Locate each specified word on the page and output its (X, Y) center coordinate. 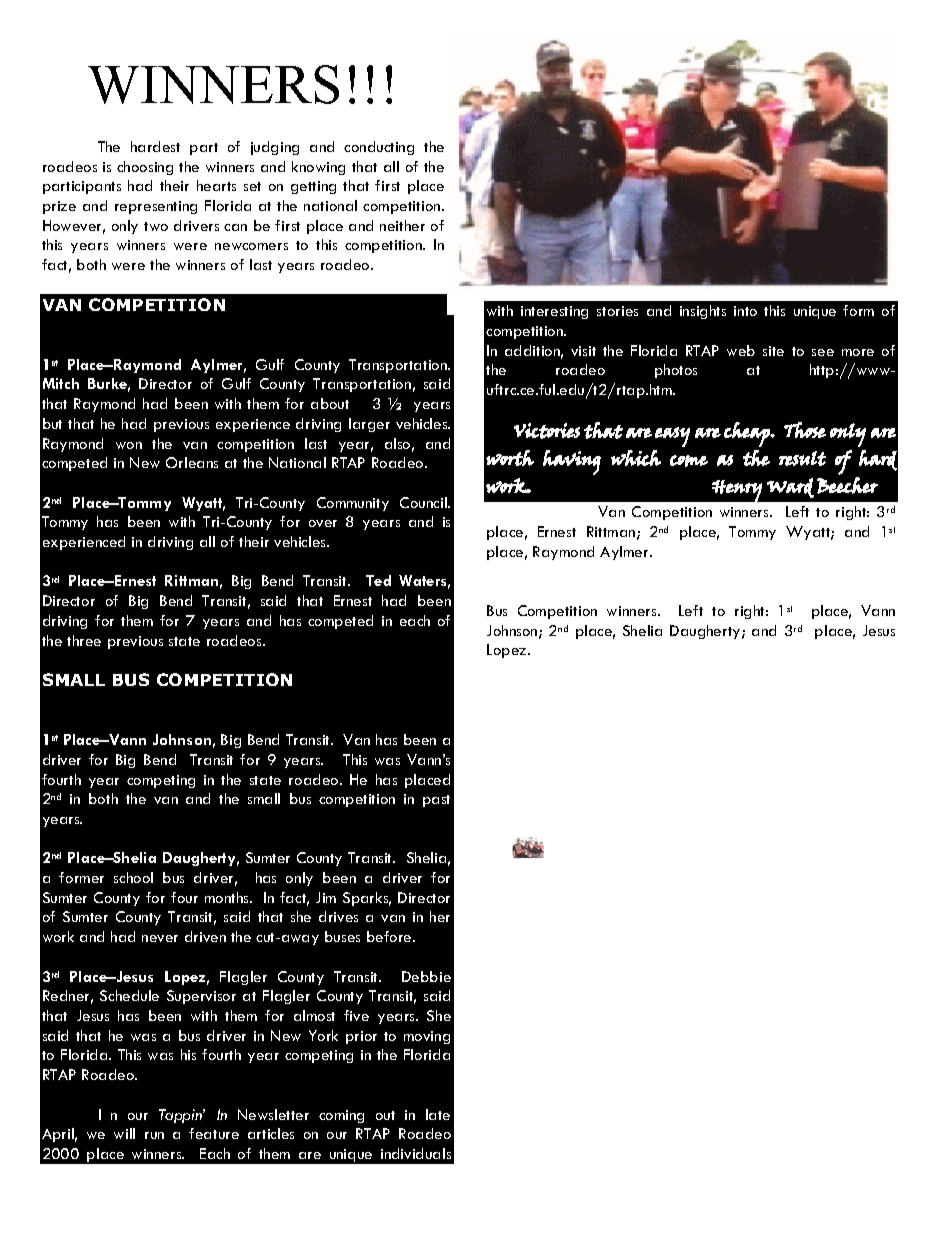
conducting (379, 148)
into (745, 311)
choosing (145, 168)
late (438, 1114)
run (154, 1135)
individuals (416, 1153)
